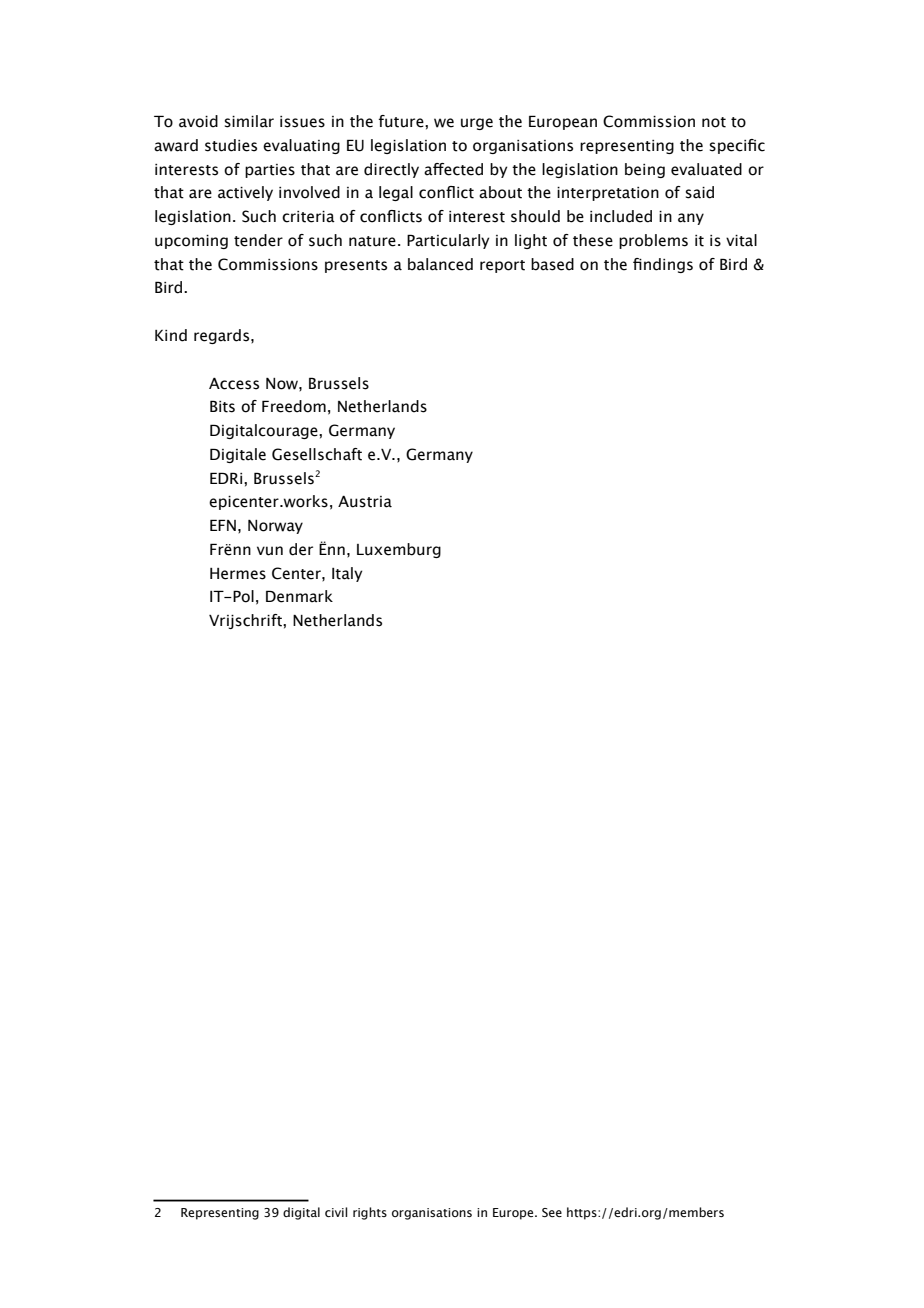  I want to click on EFN, so click(223, 525).
